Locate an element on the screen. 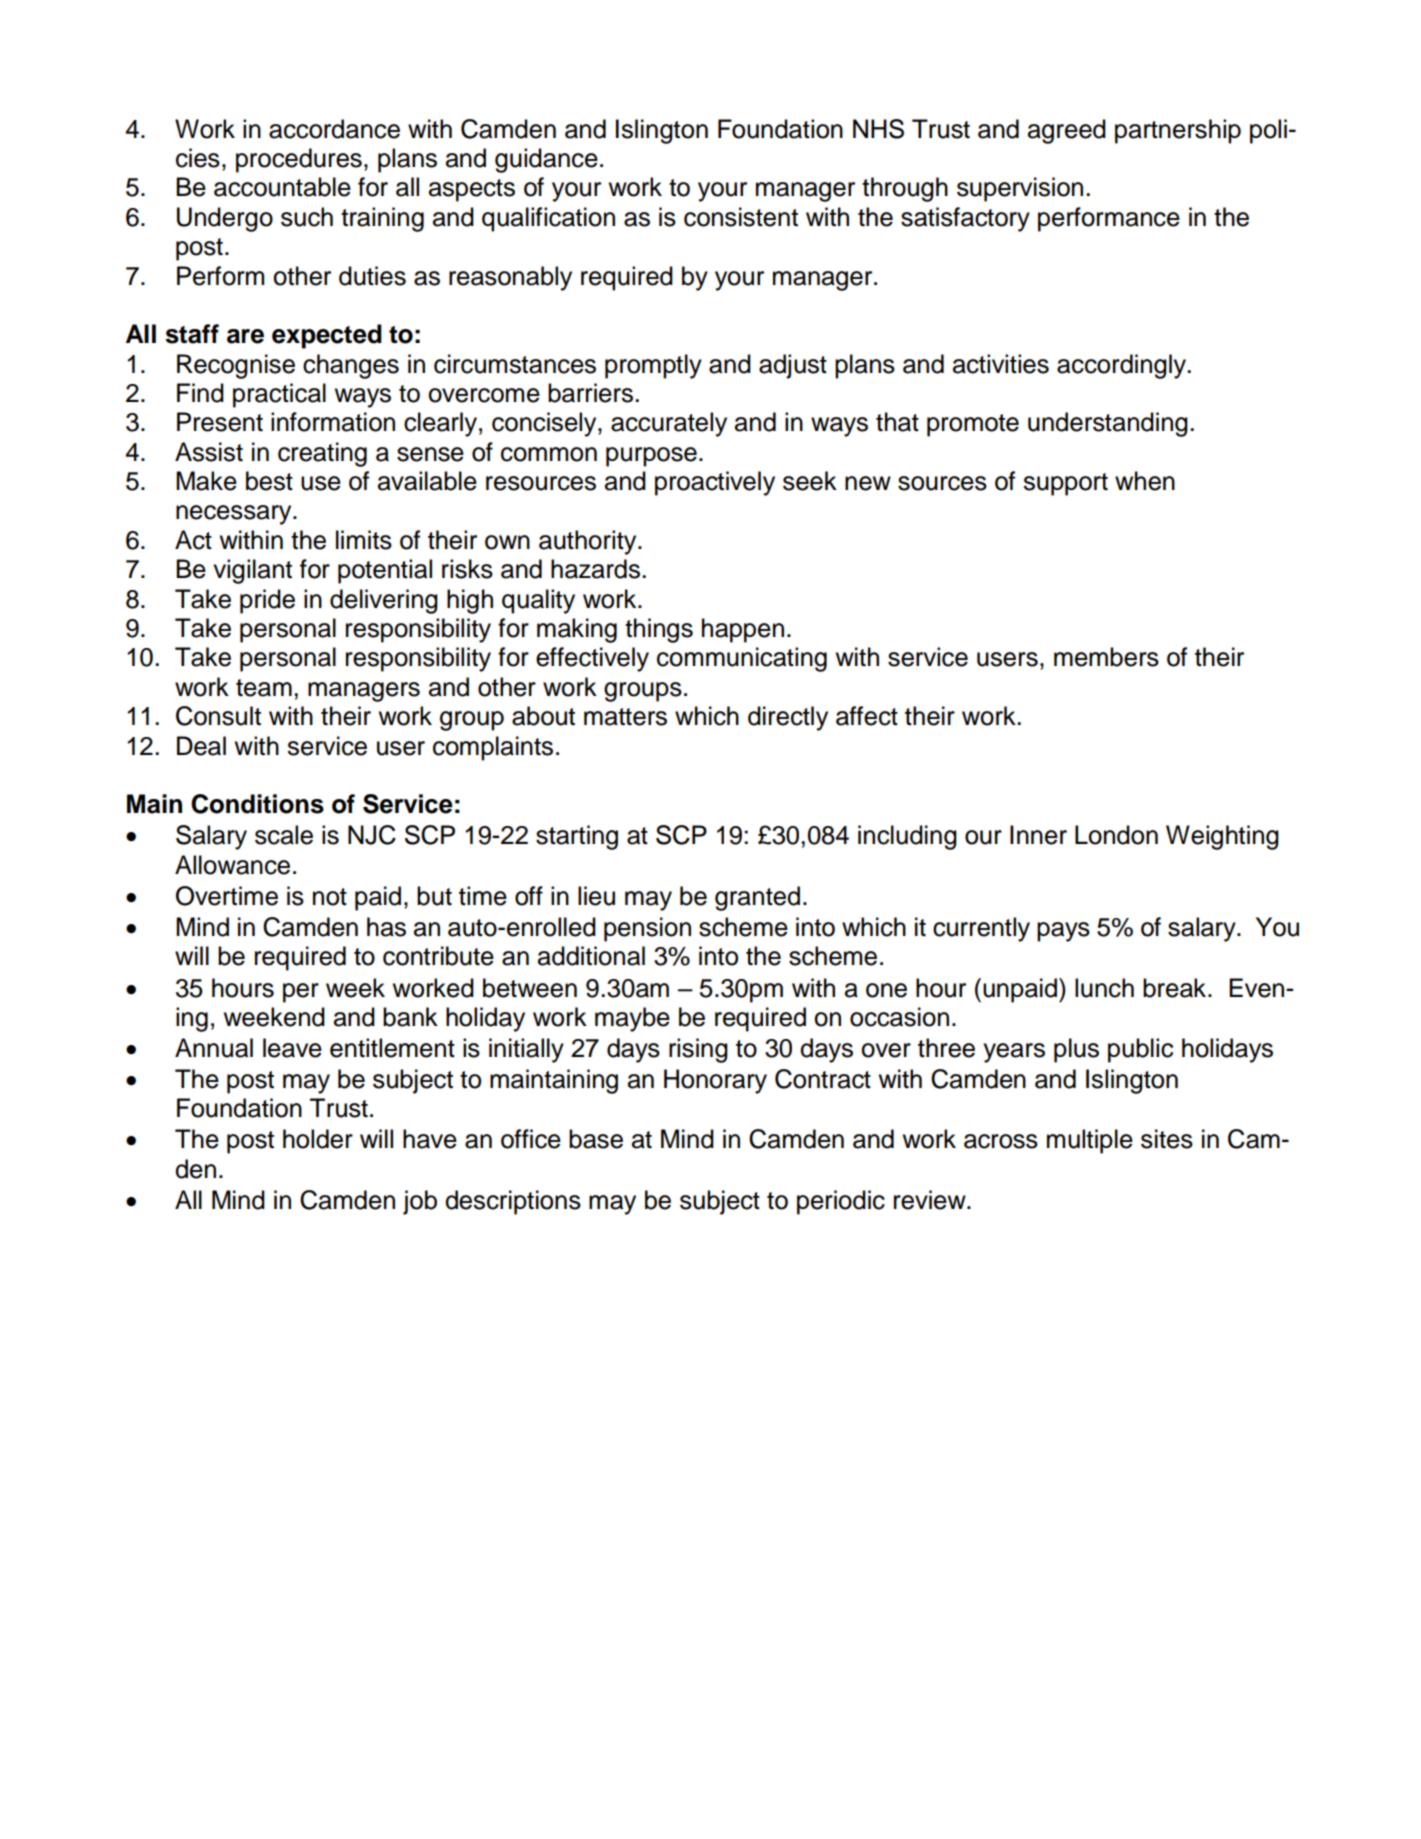  base is located at coordinates (596, 1139).
